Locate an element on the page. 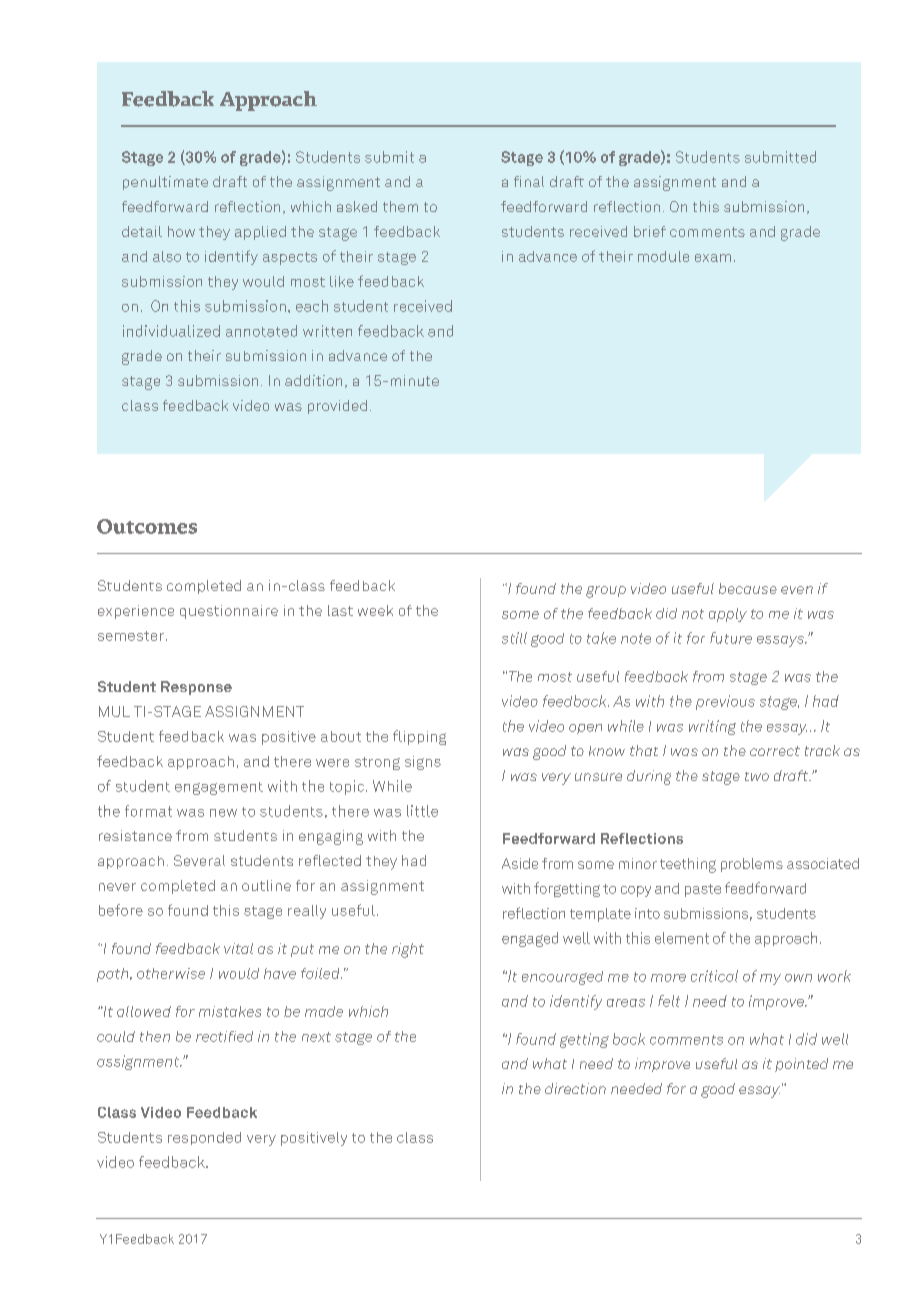 This page has height=1308, width=924. Outcomes is located at coordinates (147, 526).
